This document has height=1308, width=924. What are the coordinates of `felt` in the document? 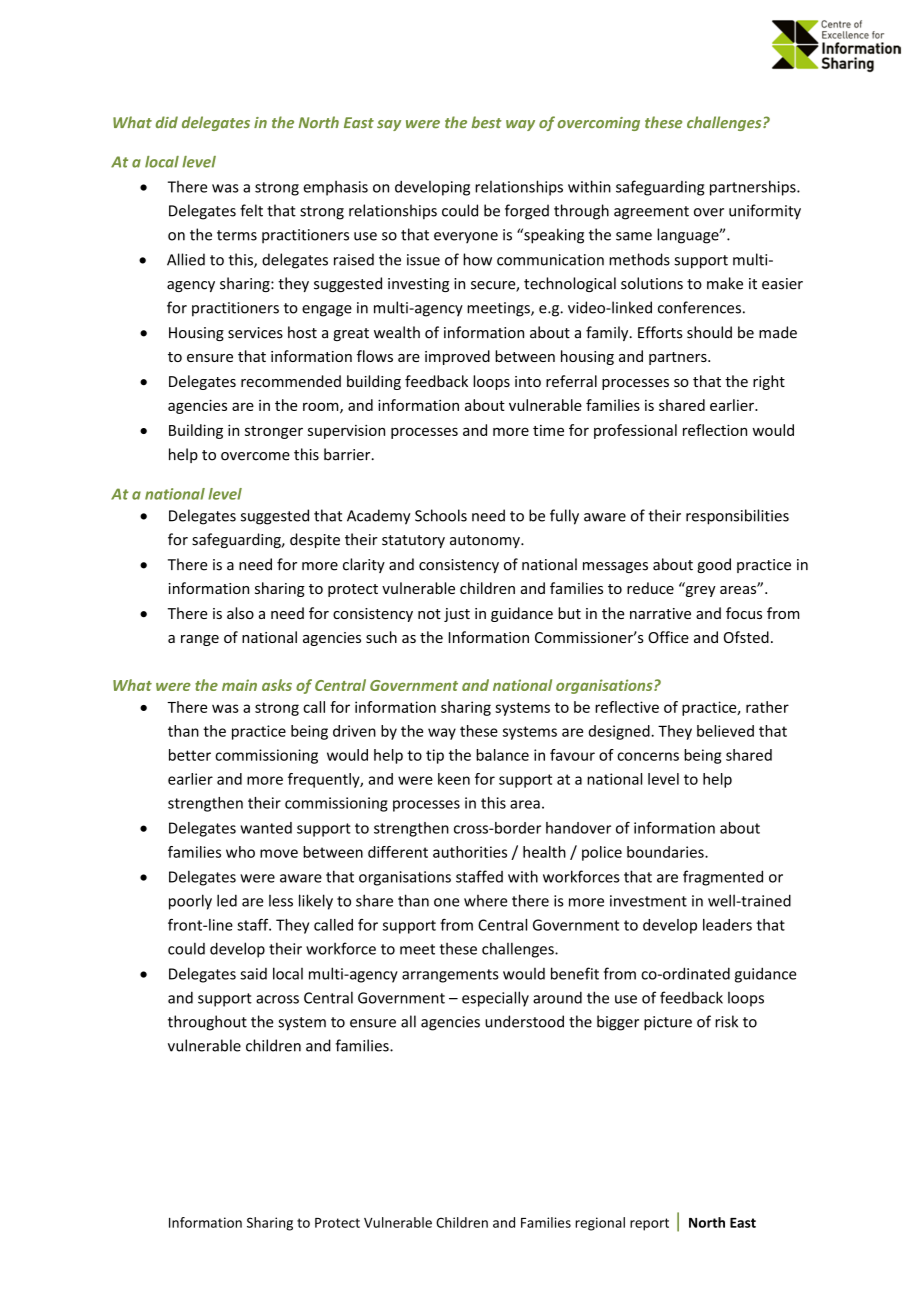 It's located at (251, 210).
